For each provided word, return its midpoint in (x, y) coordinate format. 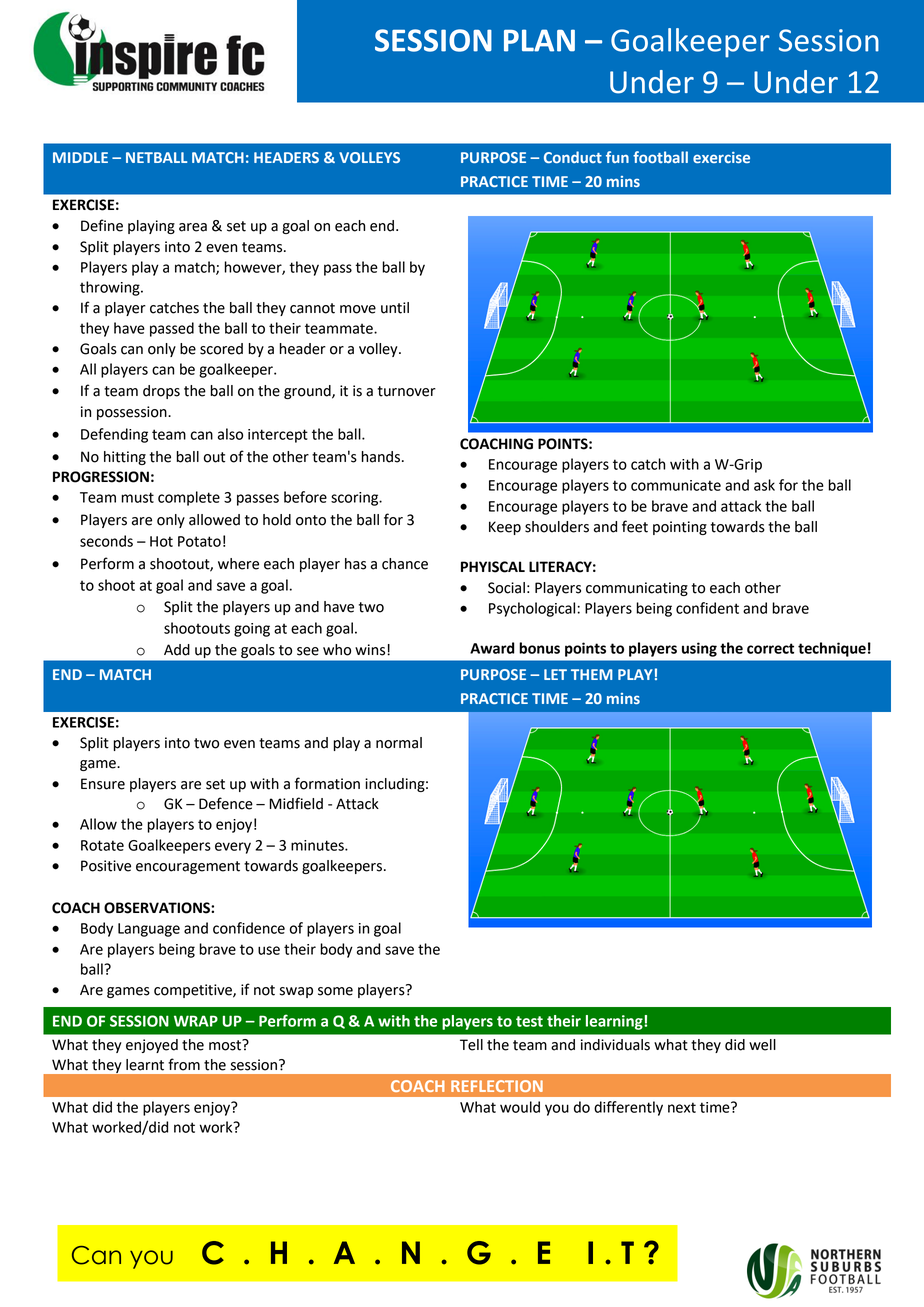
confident (707, 608)
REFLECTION (497, 1086)
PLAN (539, 40)
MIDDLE (80, 157)
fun (617, 157)
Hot (161, 541)
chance (405, 564)
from (184, 1064)
